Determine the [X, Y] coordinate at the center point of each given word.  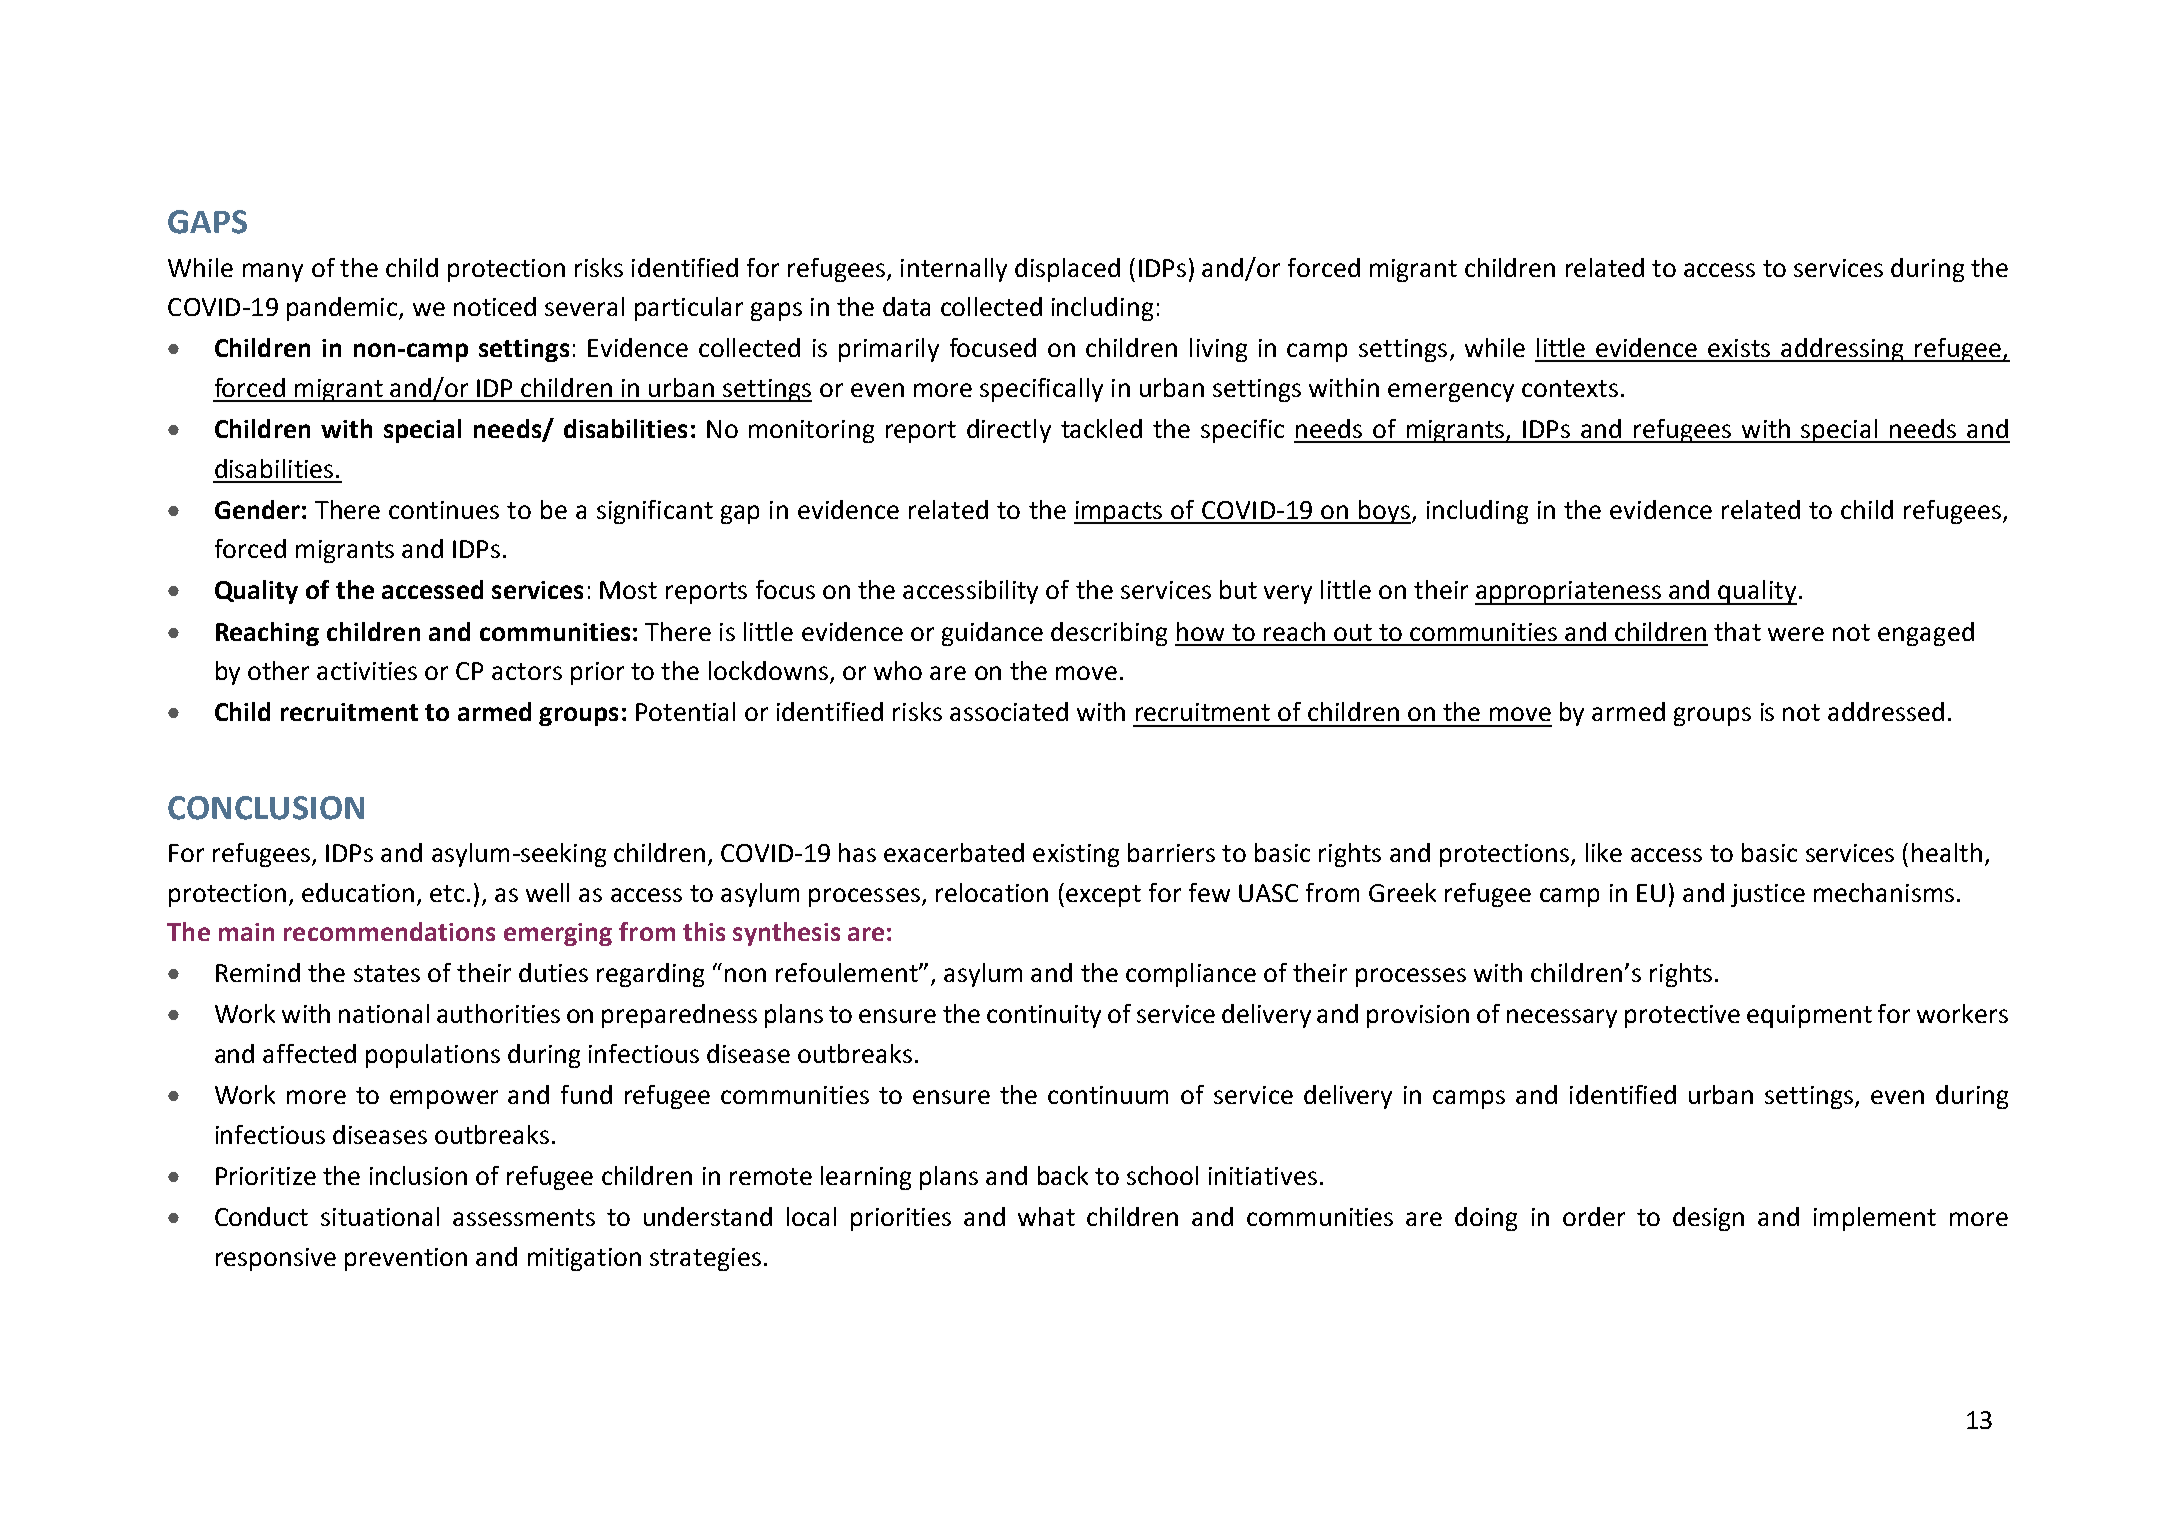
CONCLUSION [266, 808]
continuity [1044, 1016]
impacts [1119, 512]
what [1046, 1216]
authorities [498, 1013]
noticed [495, 306]
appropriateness [1569, 593]
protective [1682, 1016]
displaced [1067, 270]
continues [444, 510]
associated [1009, 711]
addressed [1886, 711]
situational [380, 1216]
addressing [1843, 350]
